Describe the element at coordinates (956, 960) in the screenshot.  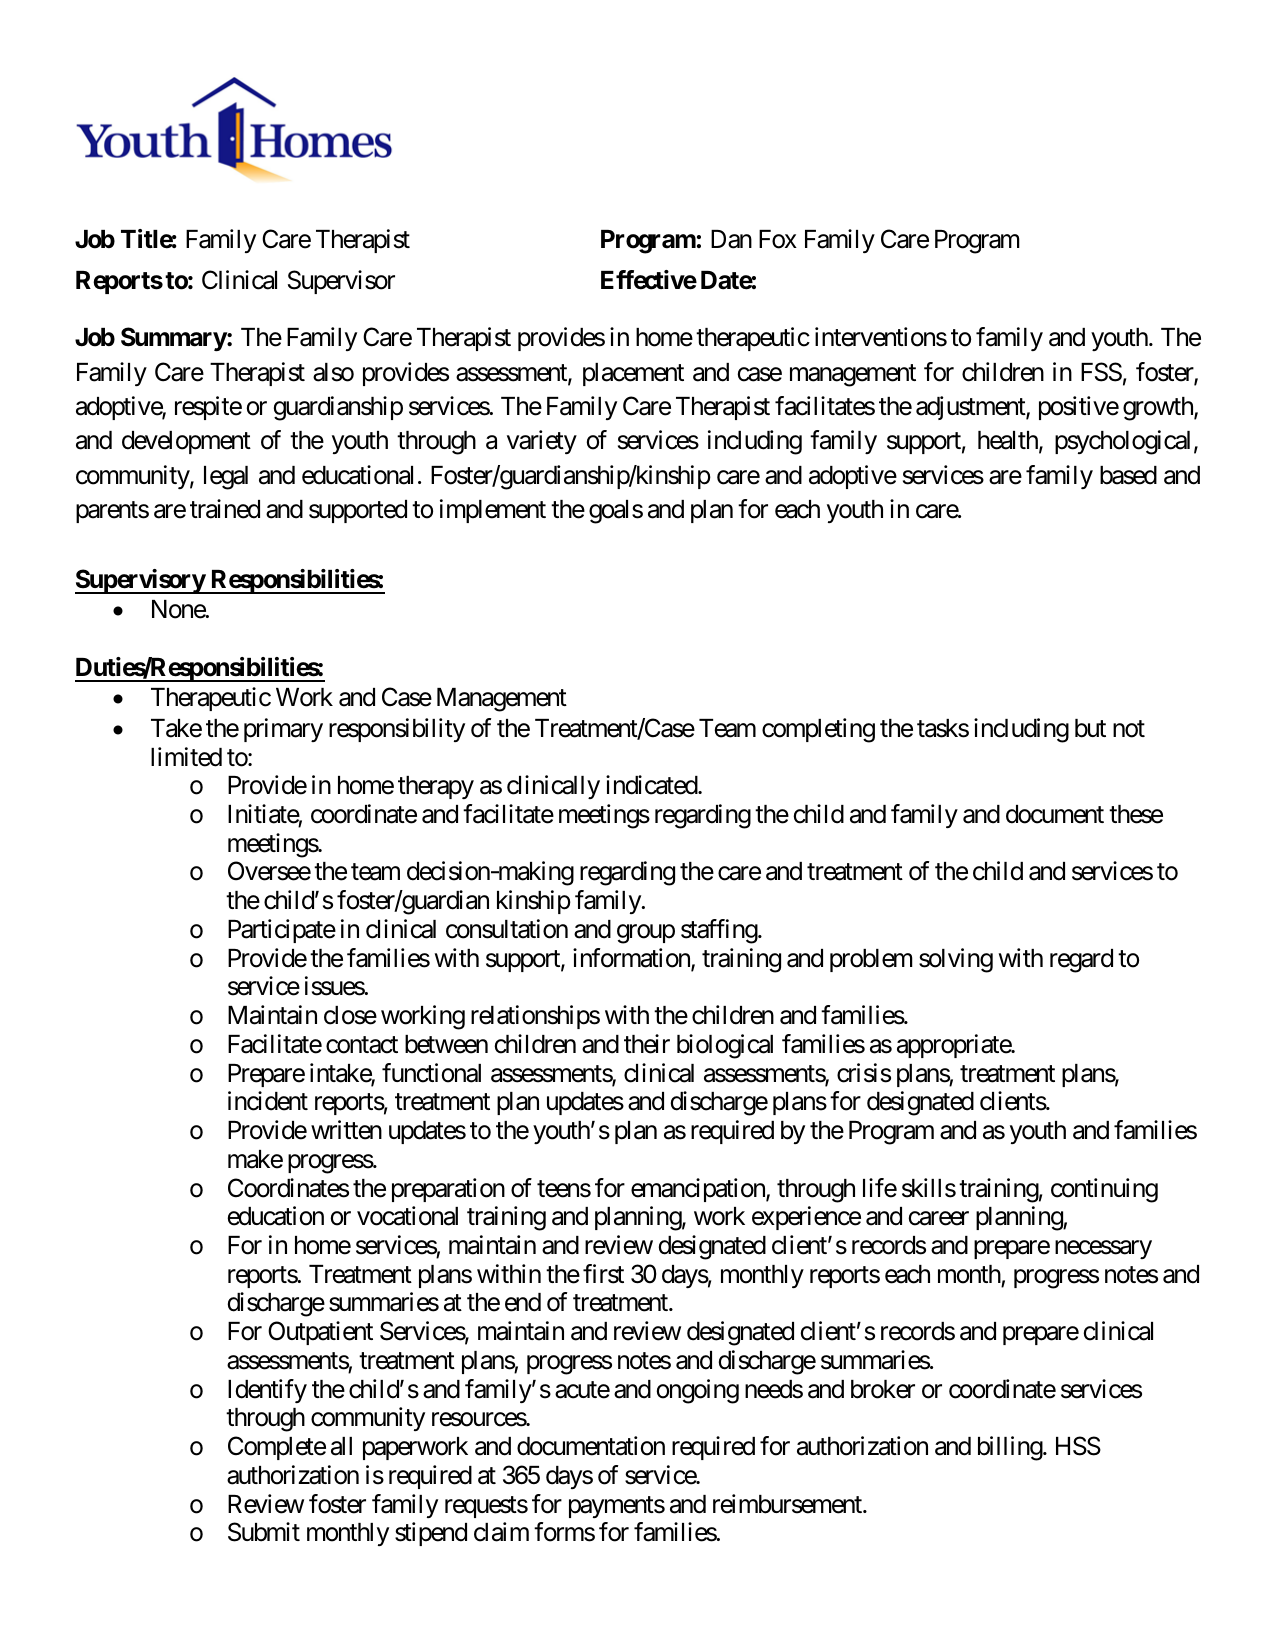
I see `solving` at that location.
